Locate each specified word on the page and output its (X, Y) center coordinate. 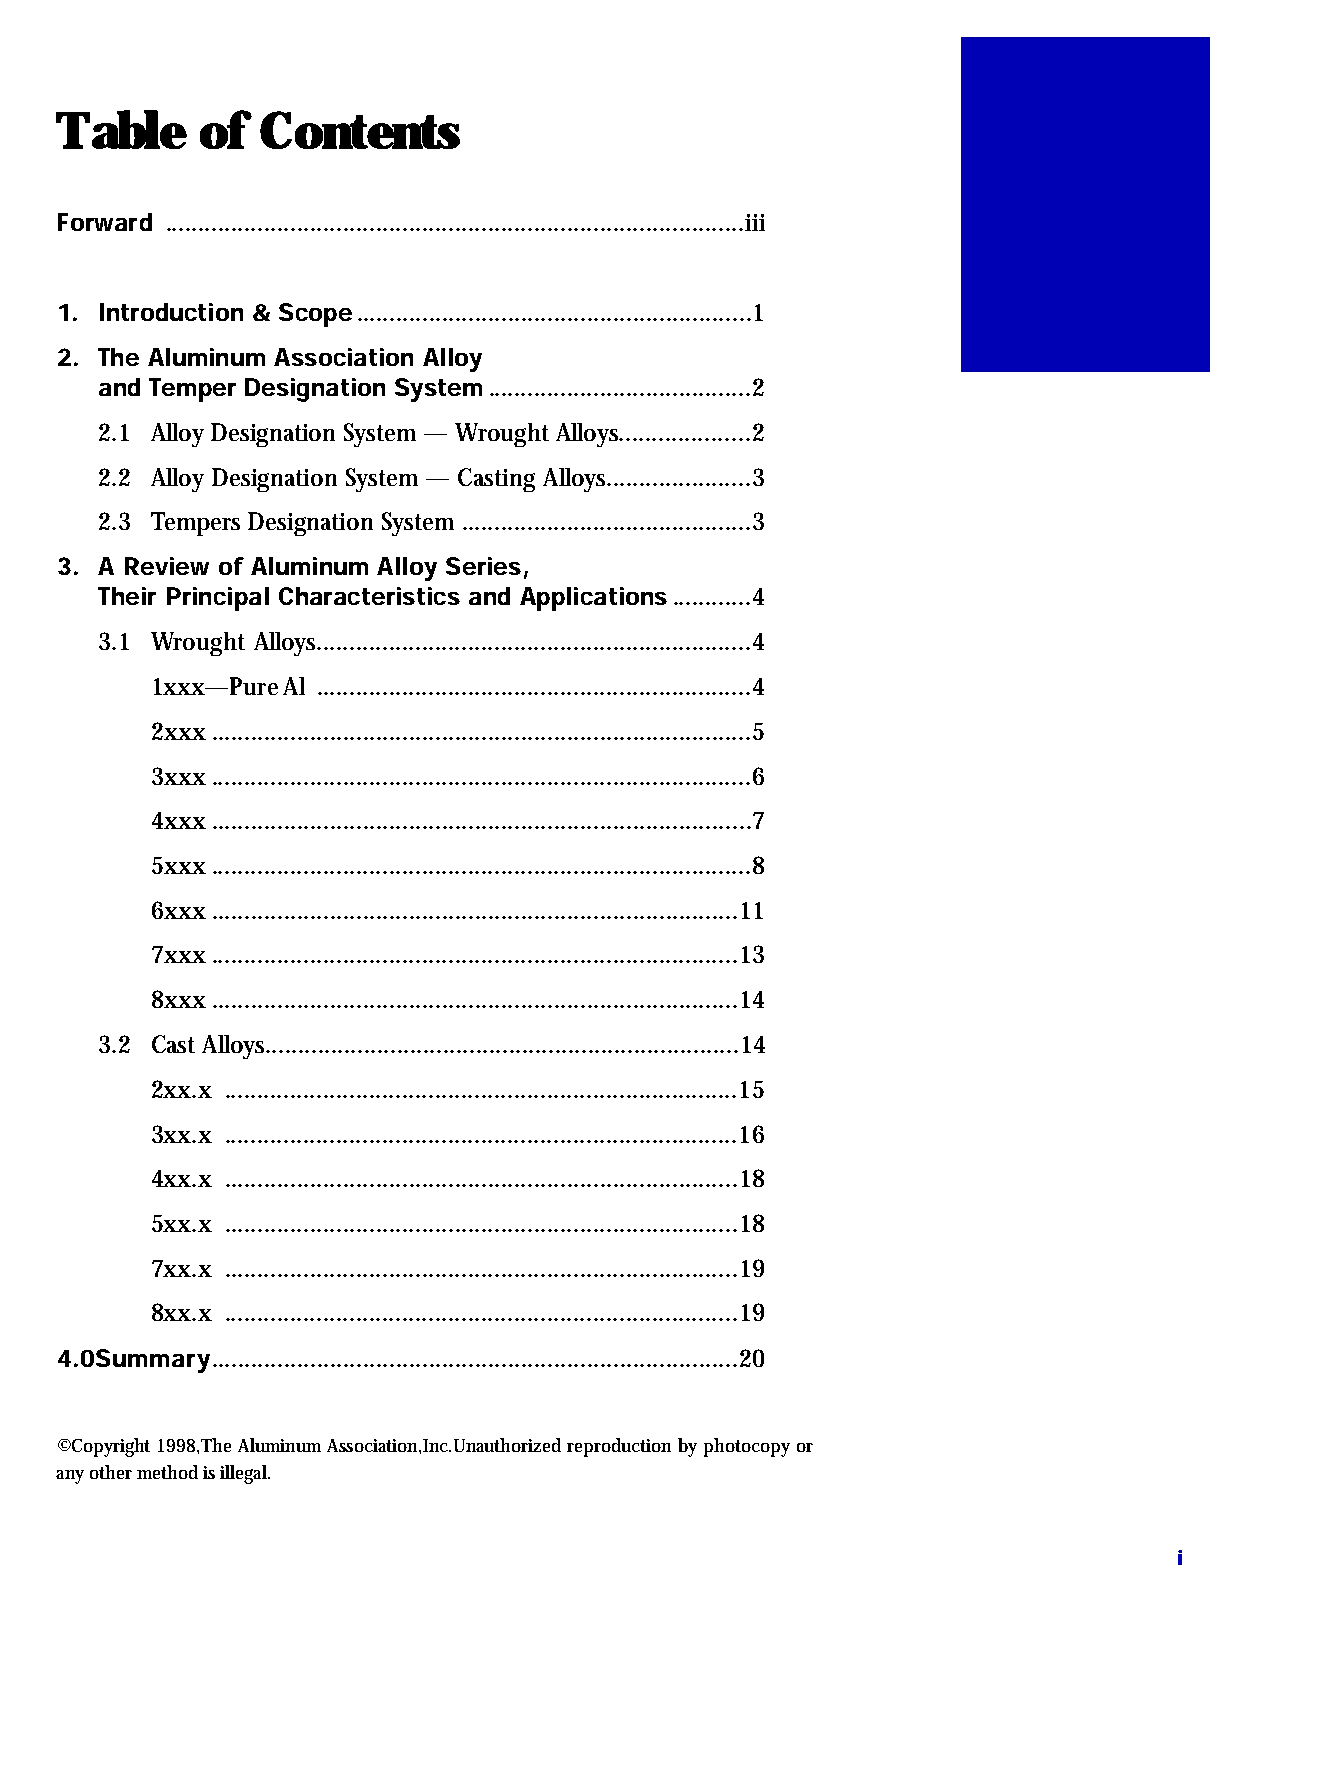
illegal (244, 1474)
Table (121, 129)
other (111, 1472)
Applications (593, 599)
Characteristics (369, 596)
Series (483, 566)
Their (127, 596)
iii (755, 222)
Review (167, 566)
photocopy (747, 1447)
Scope (315, 315)
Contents (360, 130)
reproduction (619, 1447)
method (167, 1472)
